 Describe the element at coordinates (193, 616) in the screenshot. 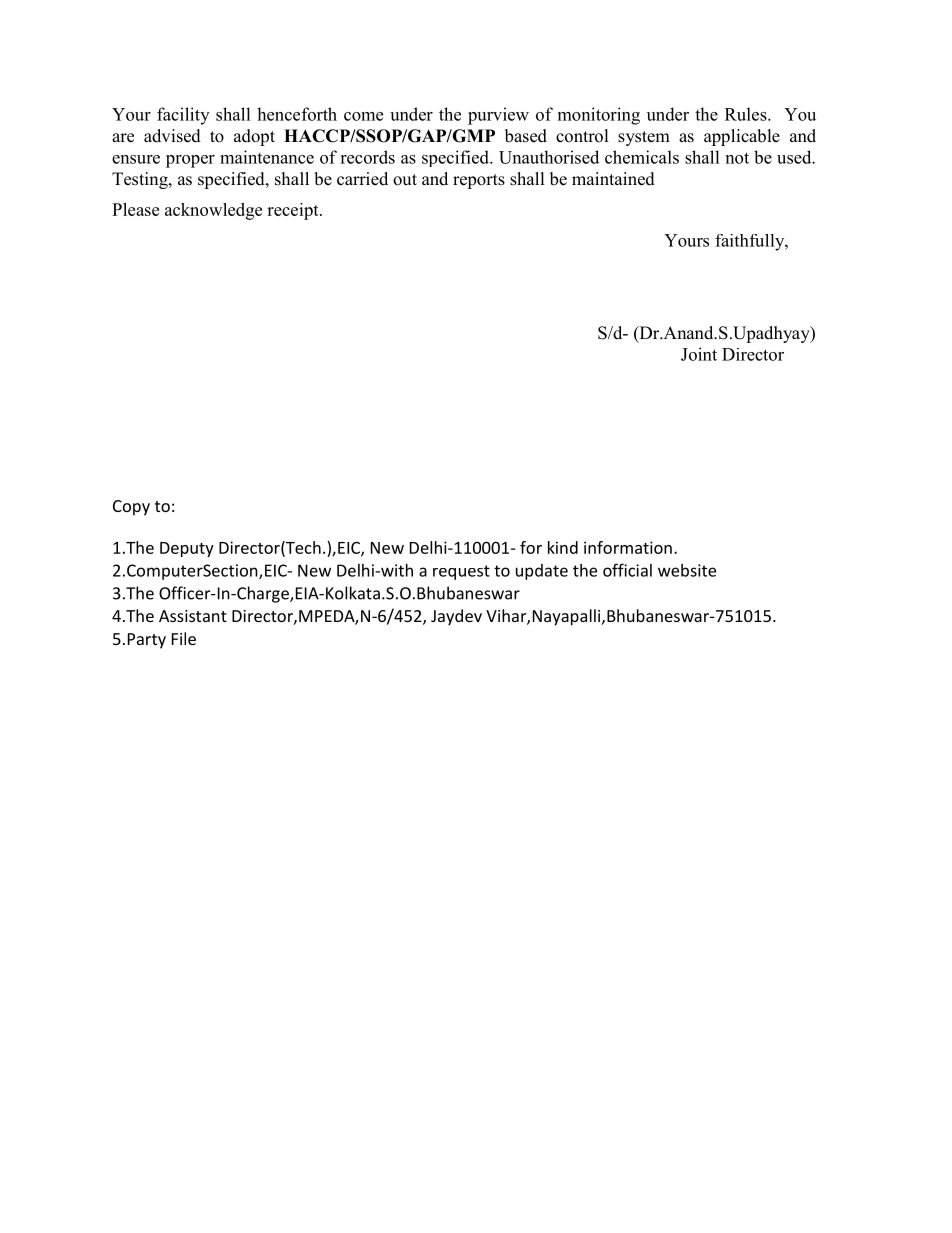

I see `Assistant` at that location.
